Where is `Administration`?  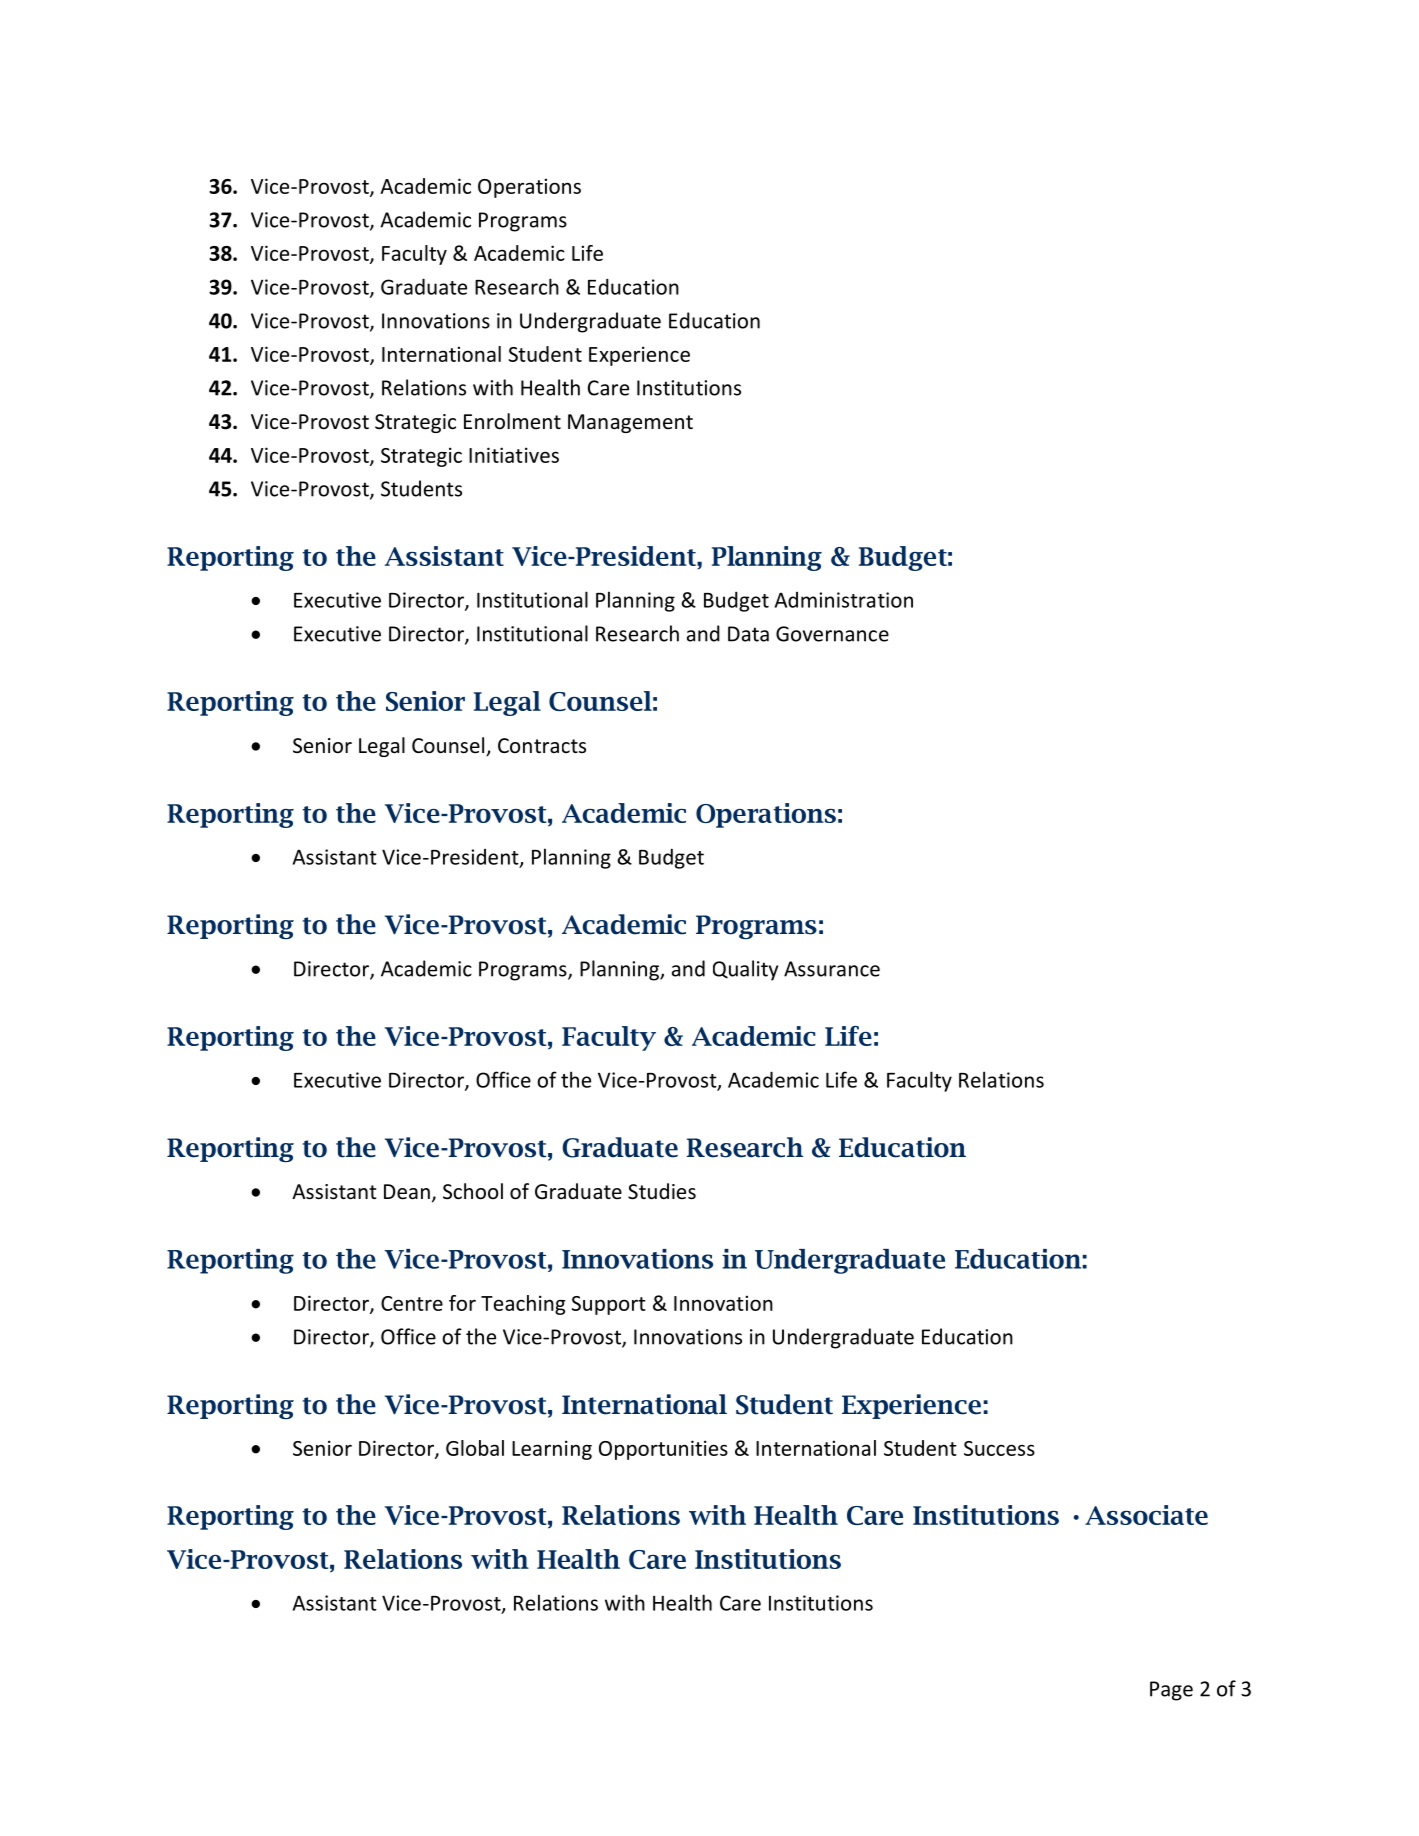
Administration is located at coordinates (844, 600).
